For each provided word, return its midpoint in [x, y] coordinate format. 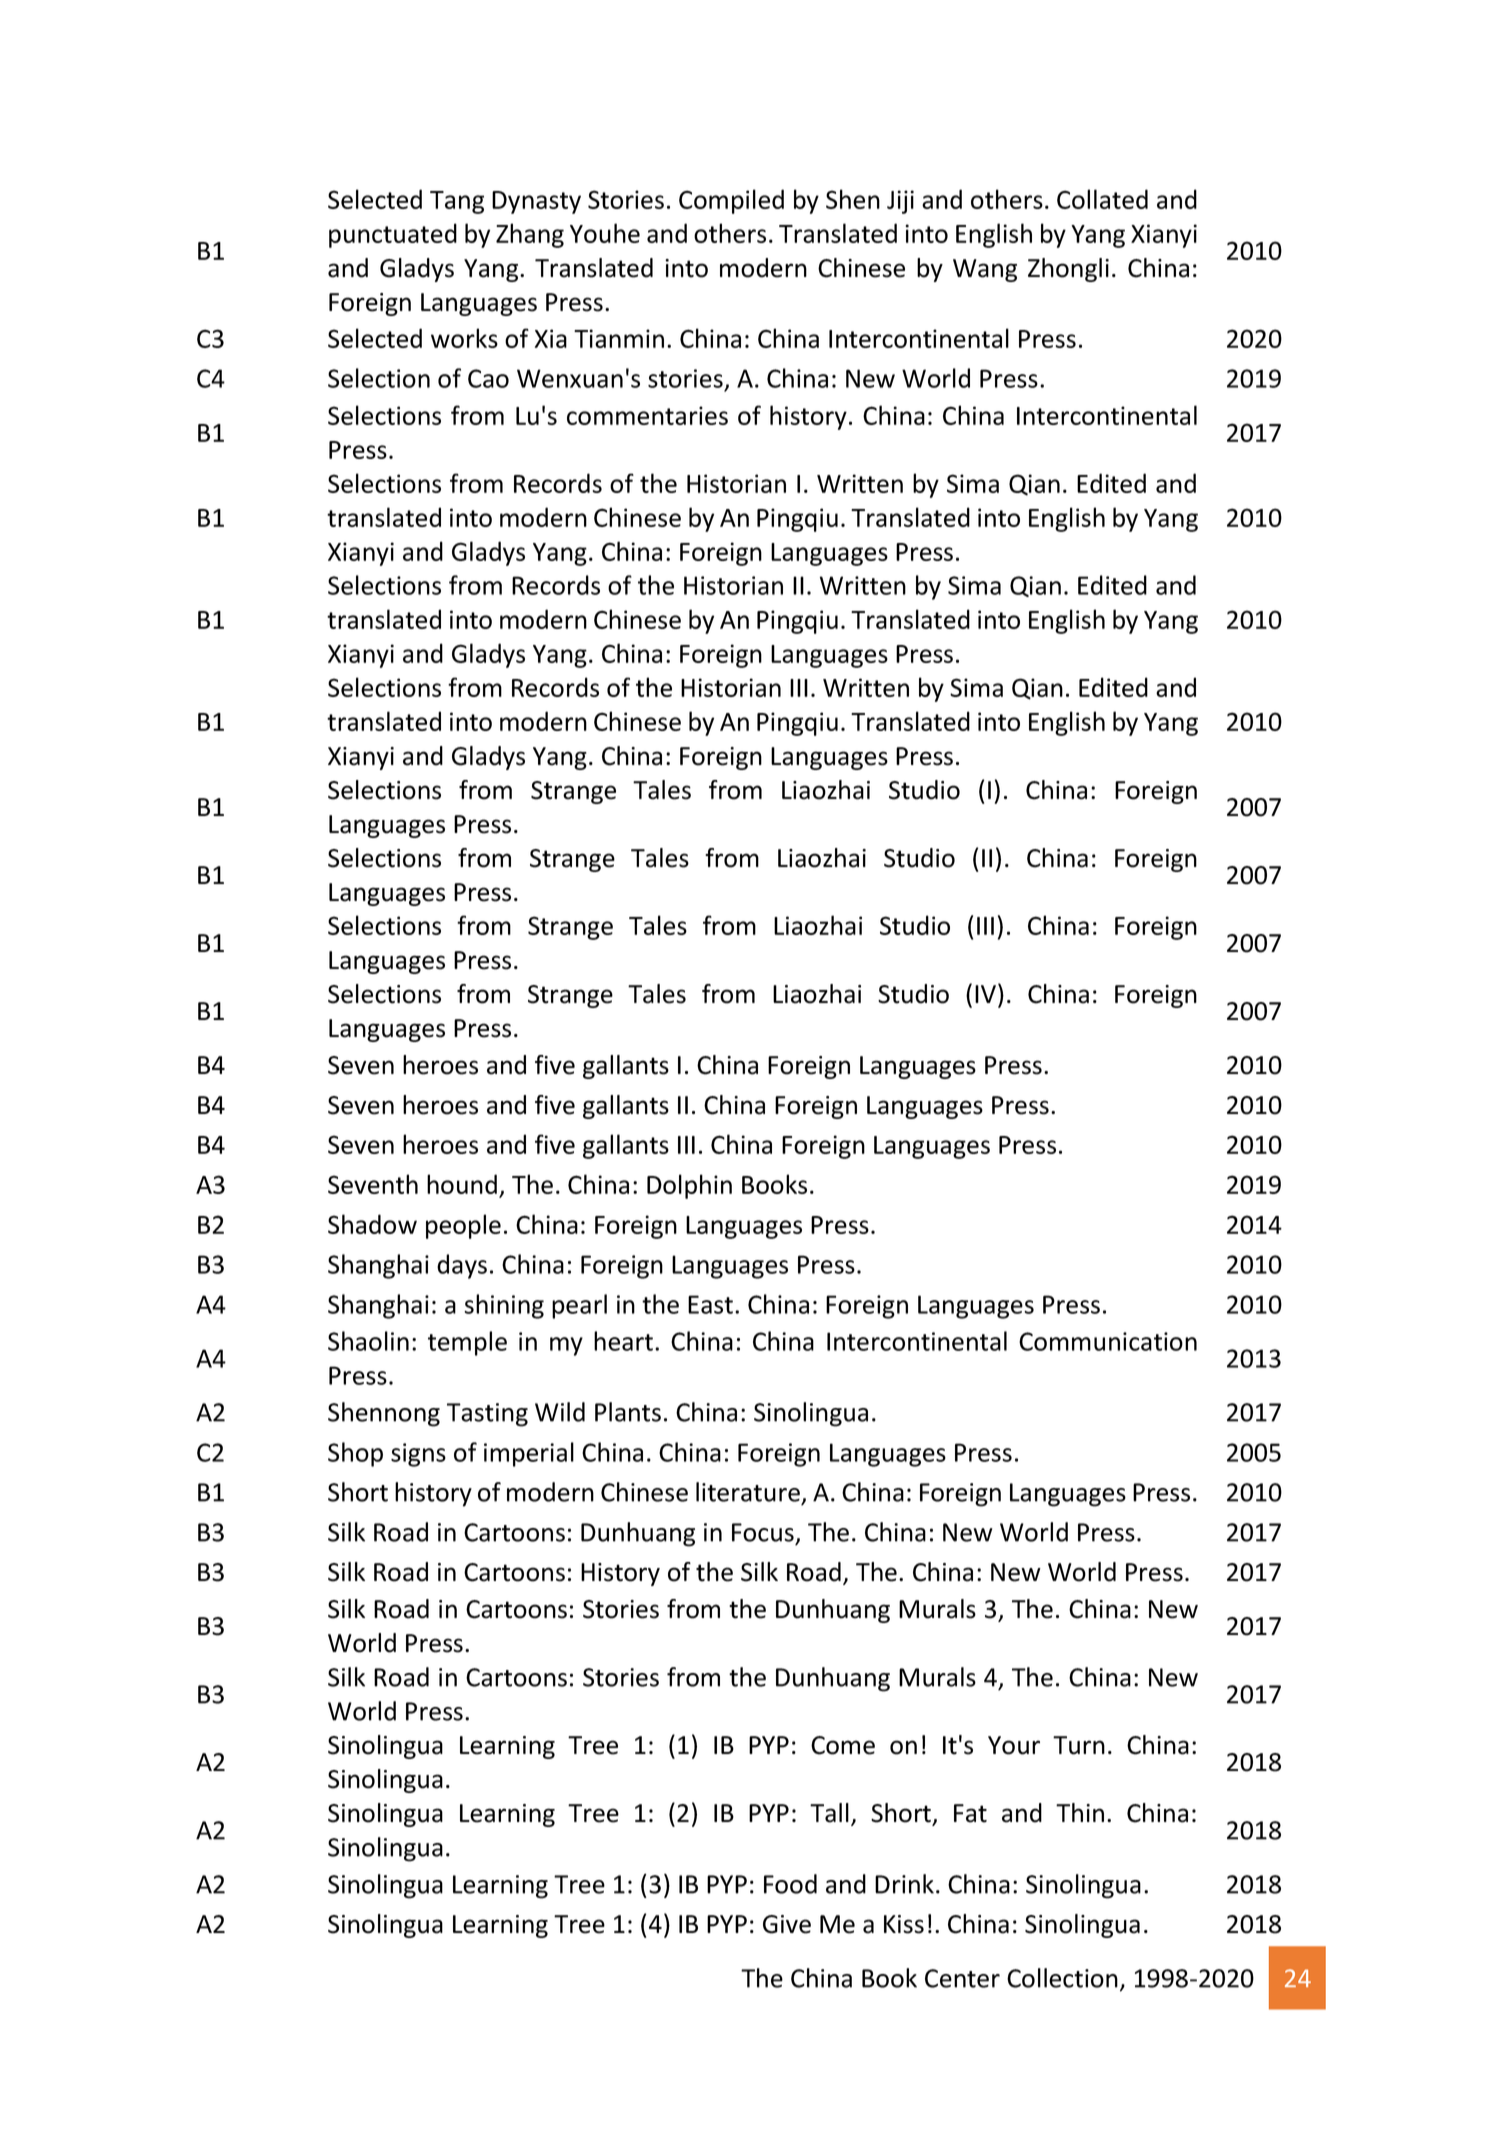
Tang [457, 202]
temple [467, 1343]
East [710, 1304]
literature [748, 1492]
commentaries [647, 415]
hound [462, 1184]
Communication [1108, 1341]
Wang [985, 270]
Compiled [731, 201]
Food [790, 1884]
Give [787, 1924]
